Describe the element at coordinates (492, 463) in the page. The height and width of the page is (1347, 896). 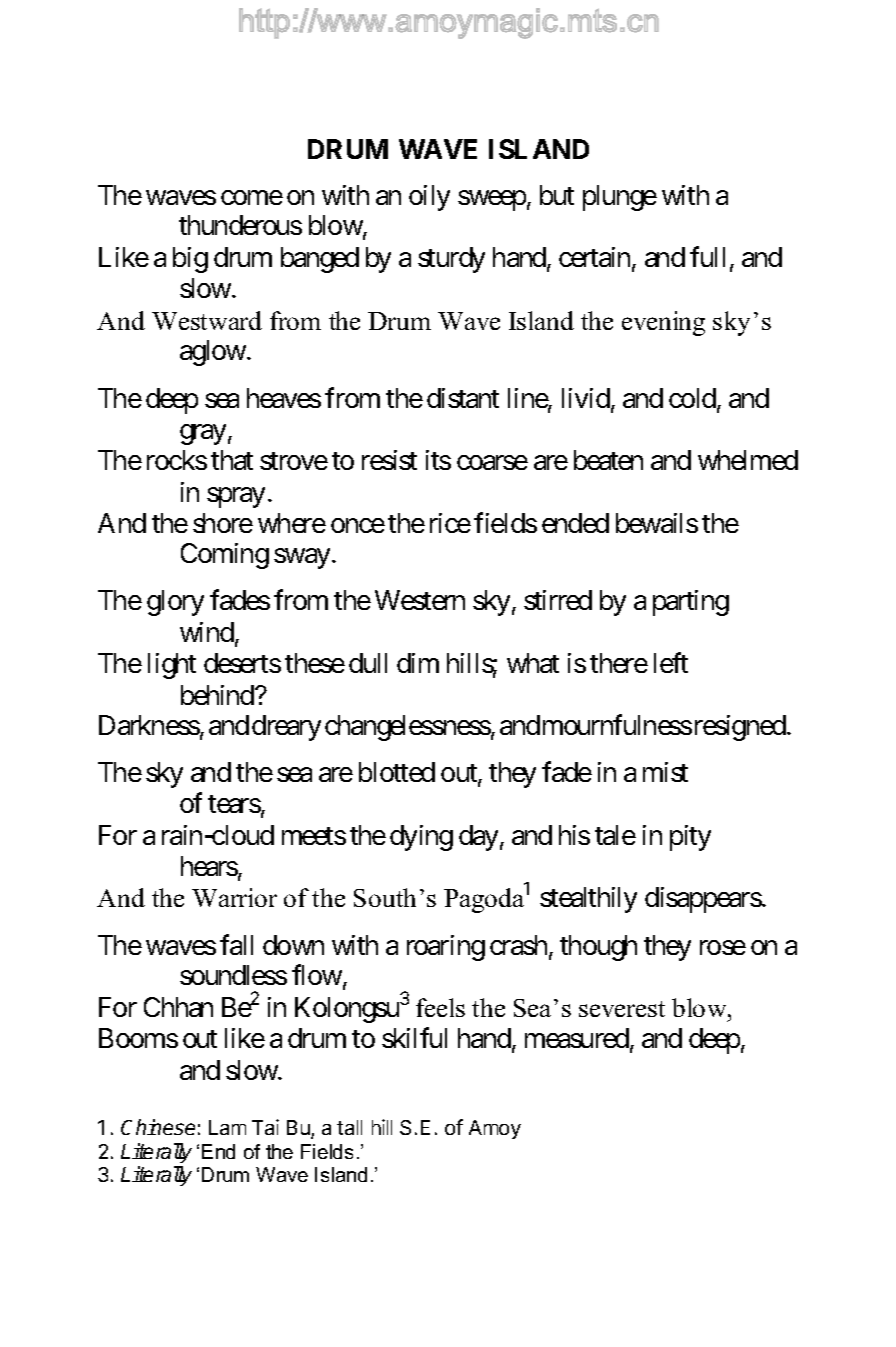
I see `coarse` at that location.
